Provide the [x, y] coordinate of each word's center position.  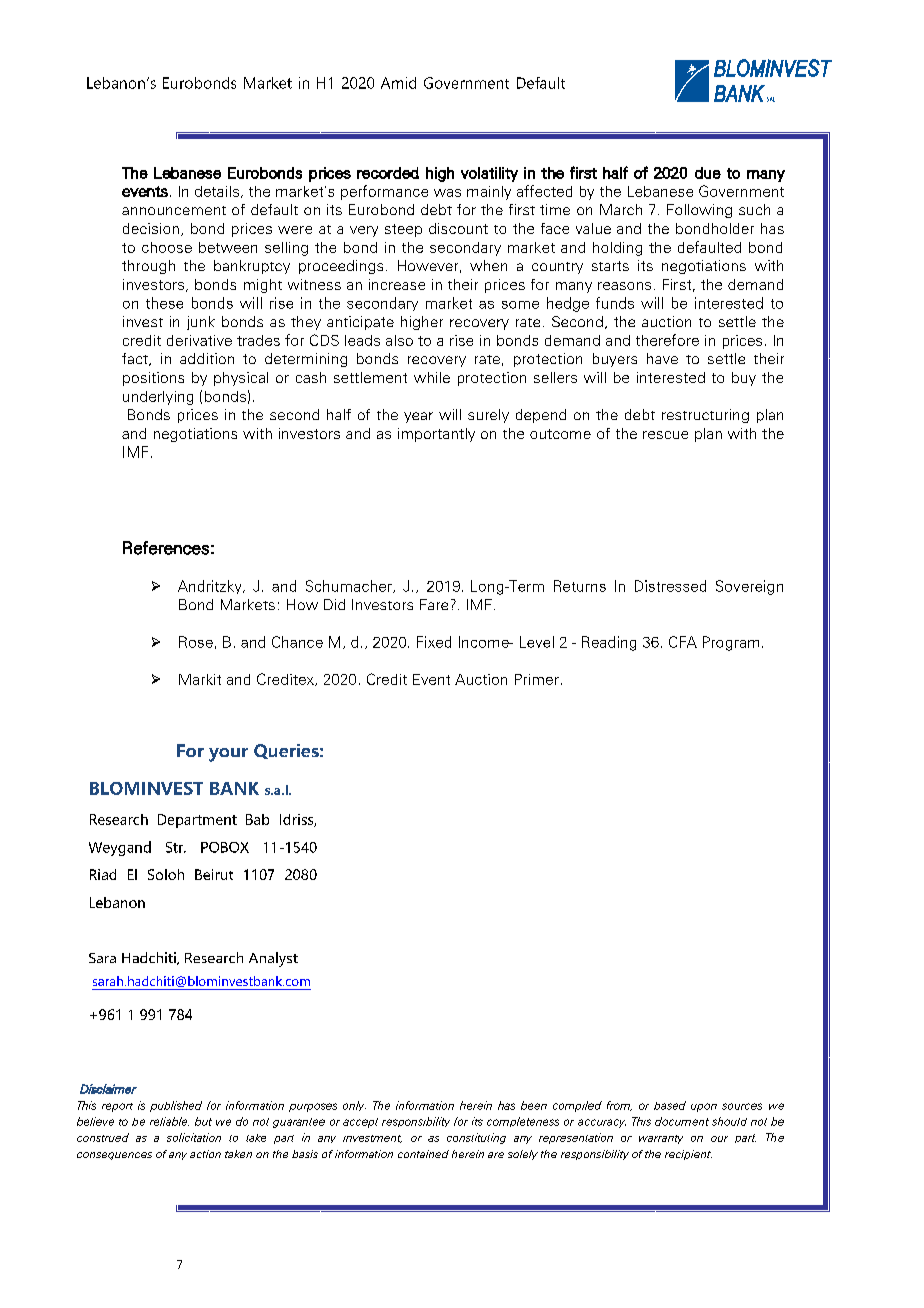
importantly [436, 435]
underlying [158, 398]
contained [423, 1154]
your [228, 755]
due [708, 173]
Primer [537, 679]
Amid [398, 83]
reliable [169, 1121]
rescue [665, 435]
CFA [683, 642]
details [217, 191]
